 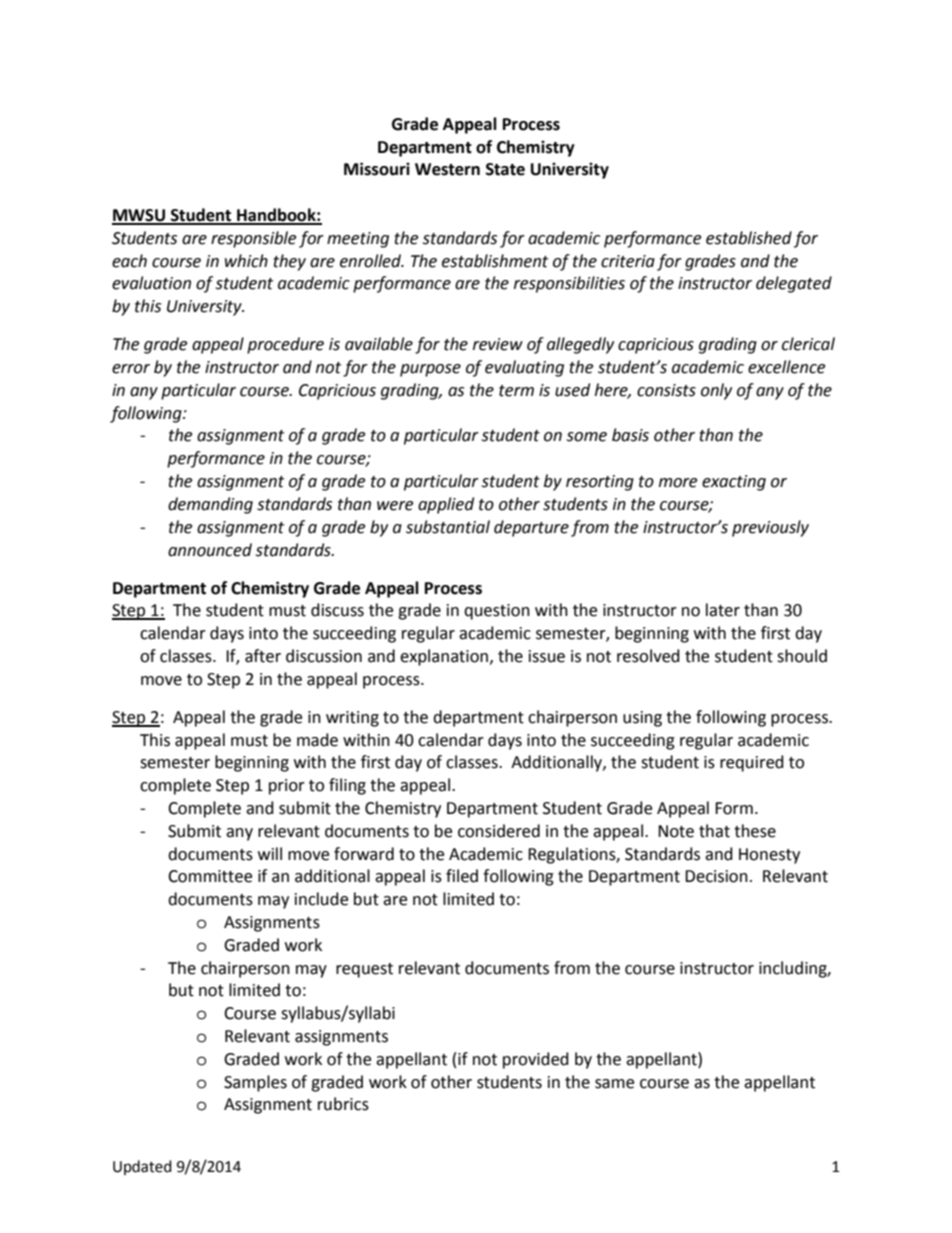 I want to click on established, so click(x=749, y=238).
